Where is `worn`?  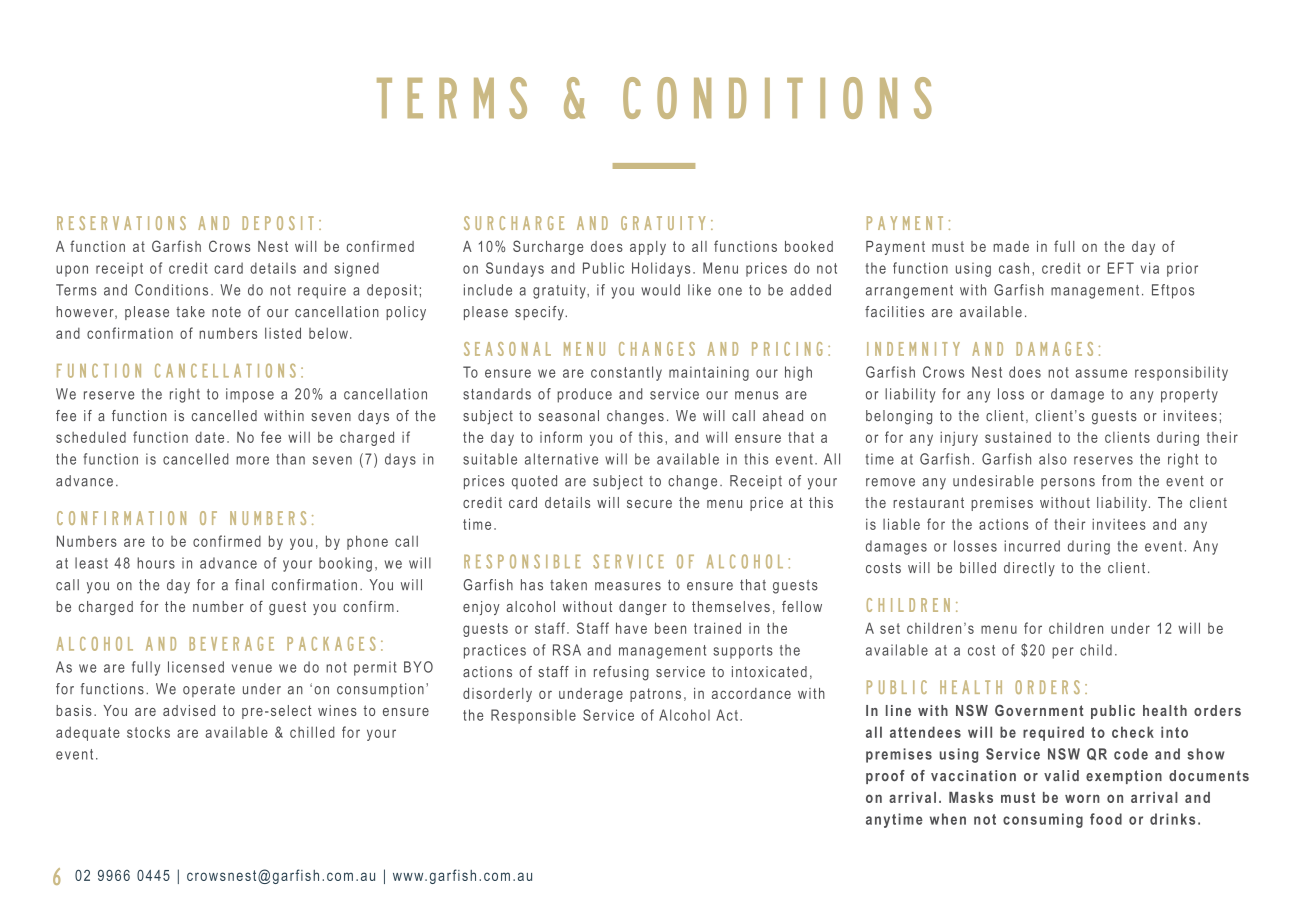
worn is located at coordinates (1082, 798).
